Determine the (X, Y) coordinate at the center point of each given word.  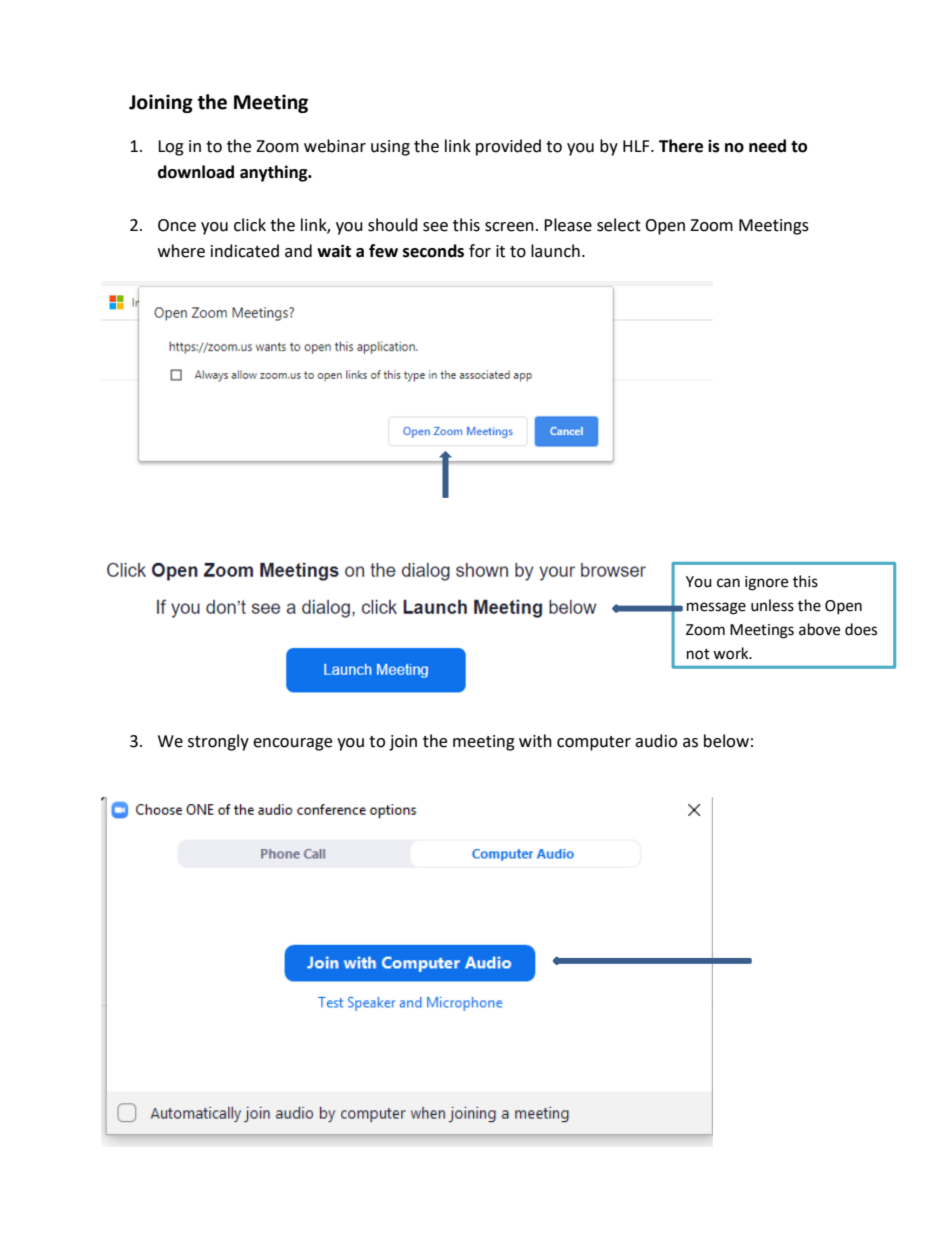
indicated (245, 251)
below (726, 741)
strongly (218, 742)
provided (508, 147)
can (728, 583)
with (535, 741)
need (767, 146)
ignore (766, 583)
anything (275, 173)
